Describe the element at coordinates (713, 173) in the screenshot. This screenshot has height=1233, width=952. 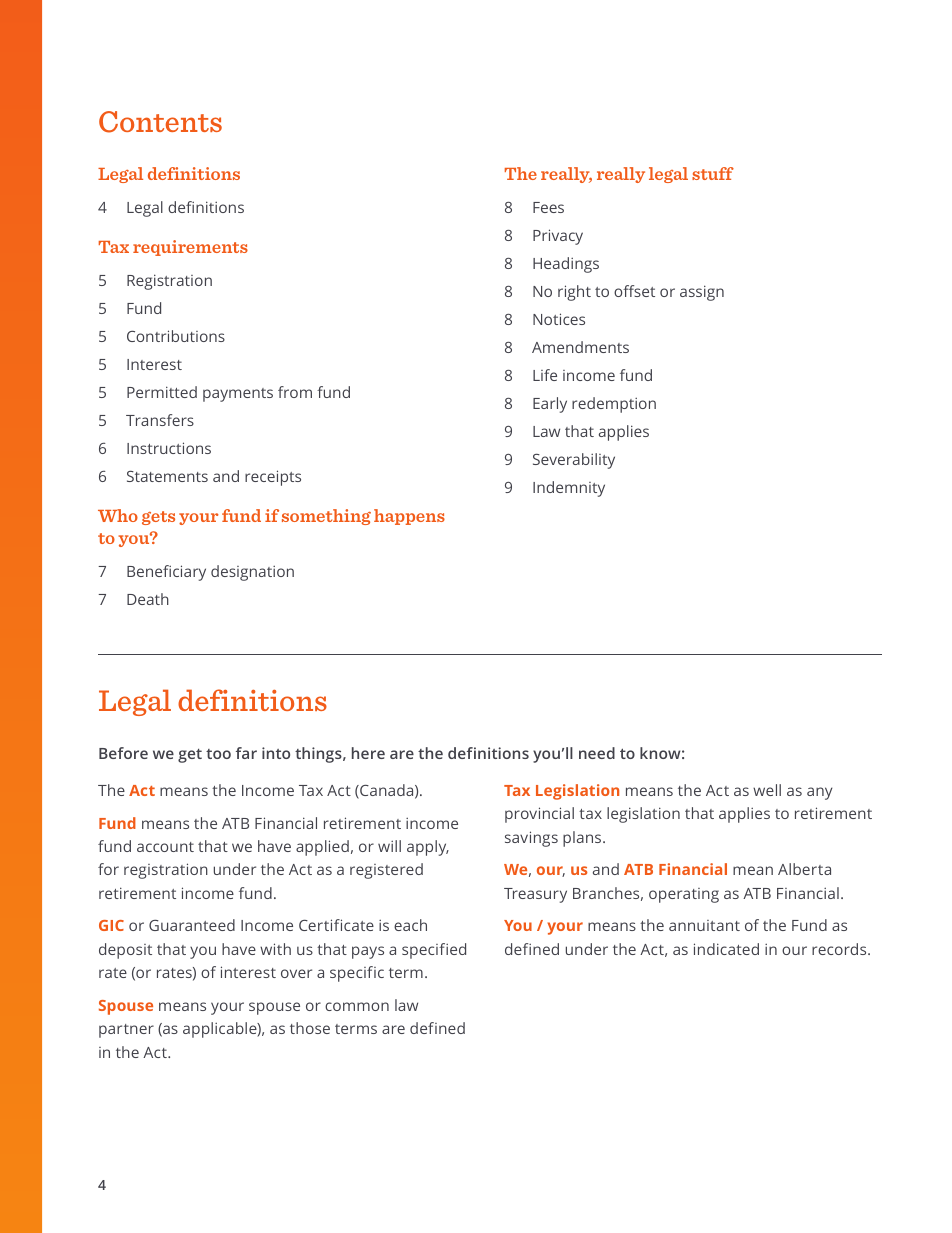
I see `stuff` at that location.
